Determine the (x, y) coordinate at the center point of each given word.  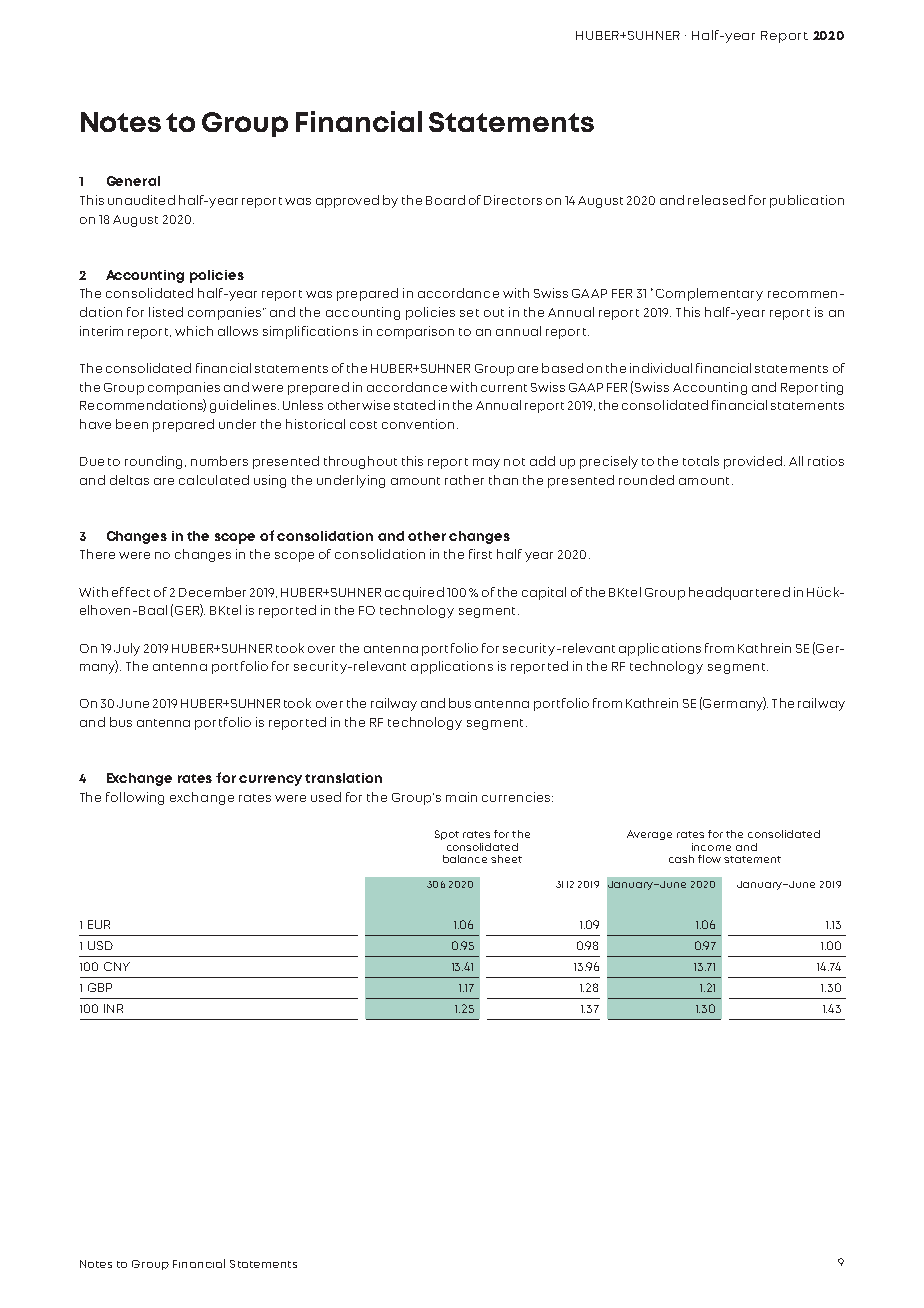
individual (661, 368)
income (711, 847)
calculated (214, 480)
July (127, 649)
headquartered (739, 593)
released (716, 200)
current (504, 388)
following (135, 798)
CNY (117, 966)
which (194, 331)
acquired (414, 593)
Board (445, 200)
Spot (447, 835)
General (133, 181)
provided (753, 462)
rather (464, 480)
